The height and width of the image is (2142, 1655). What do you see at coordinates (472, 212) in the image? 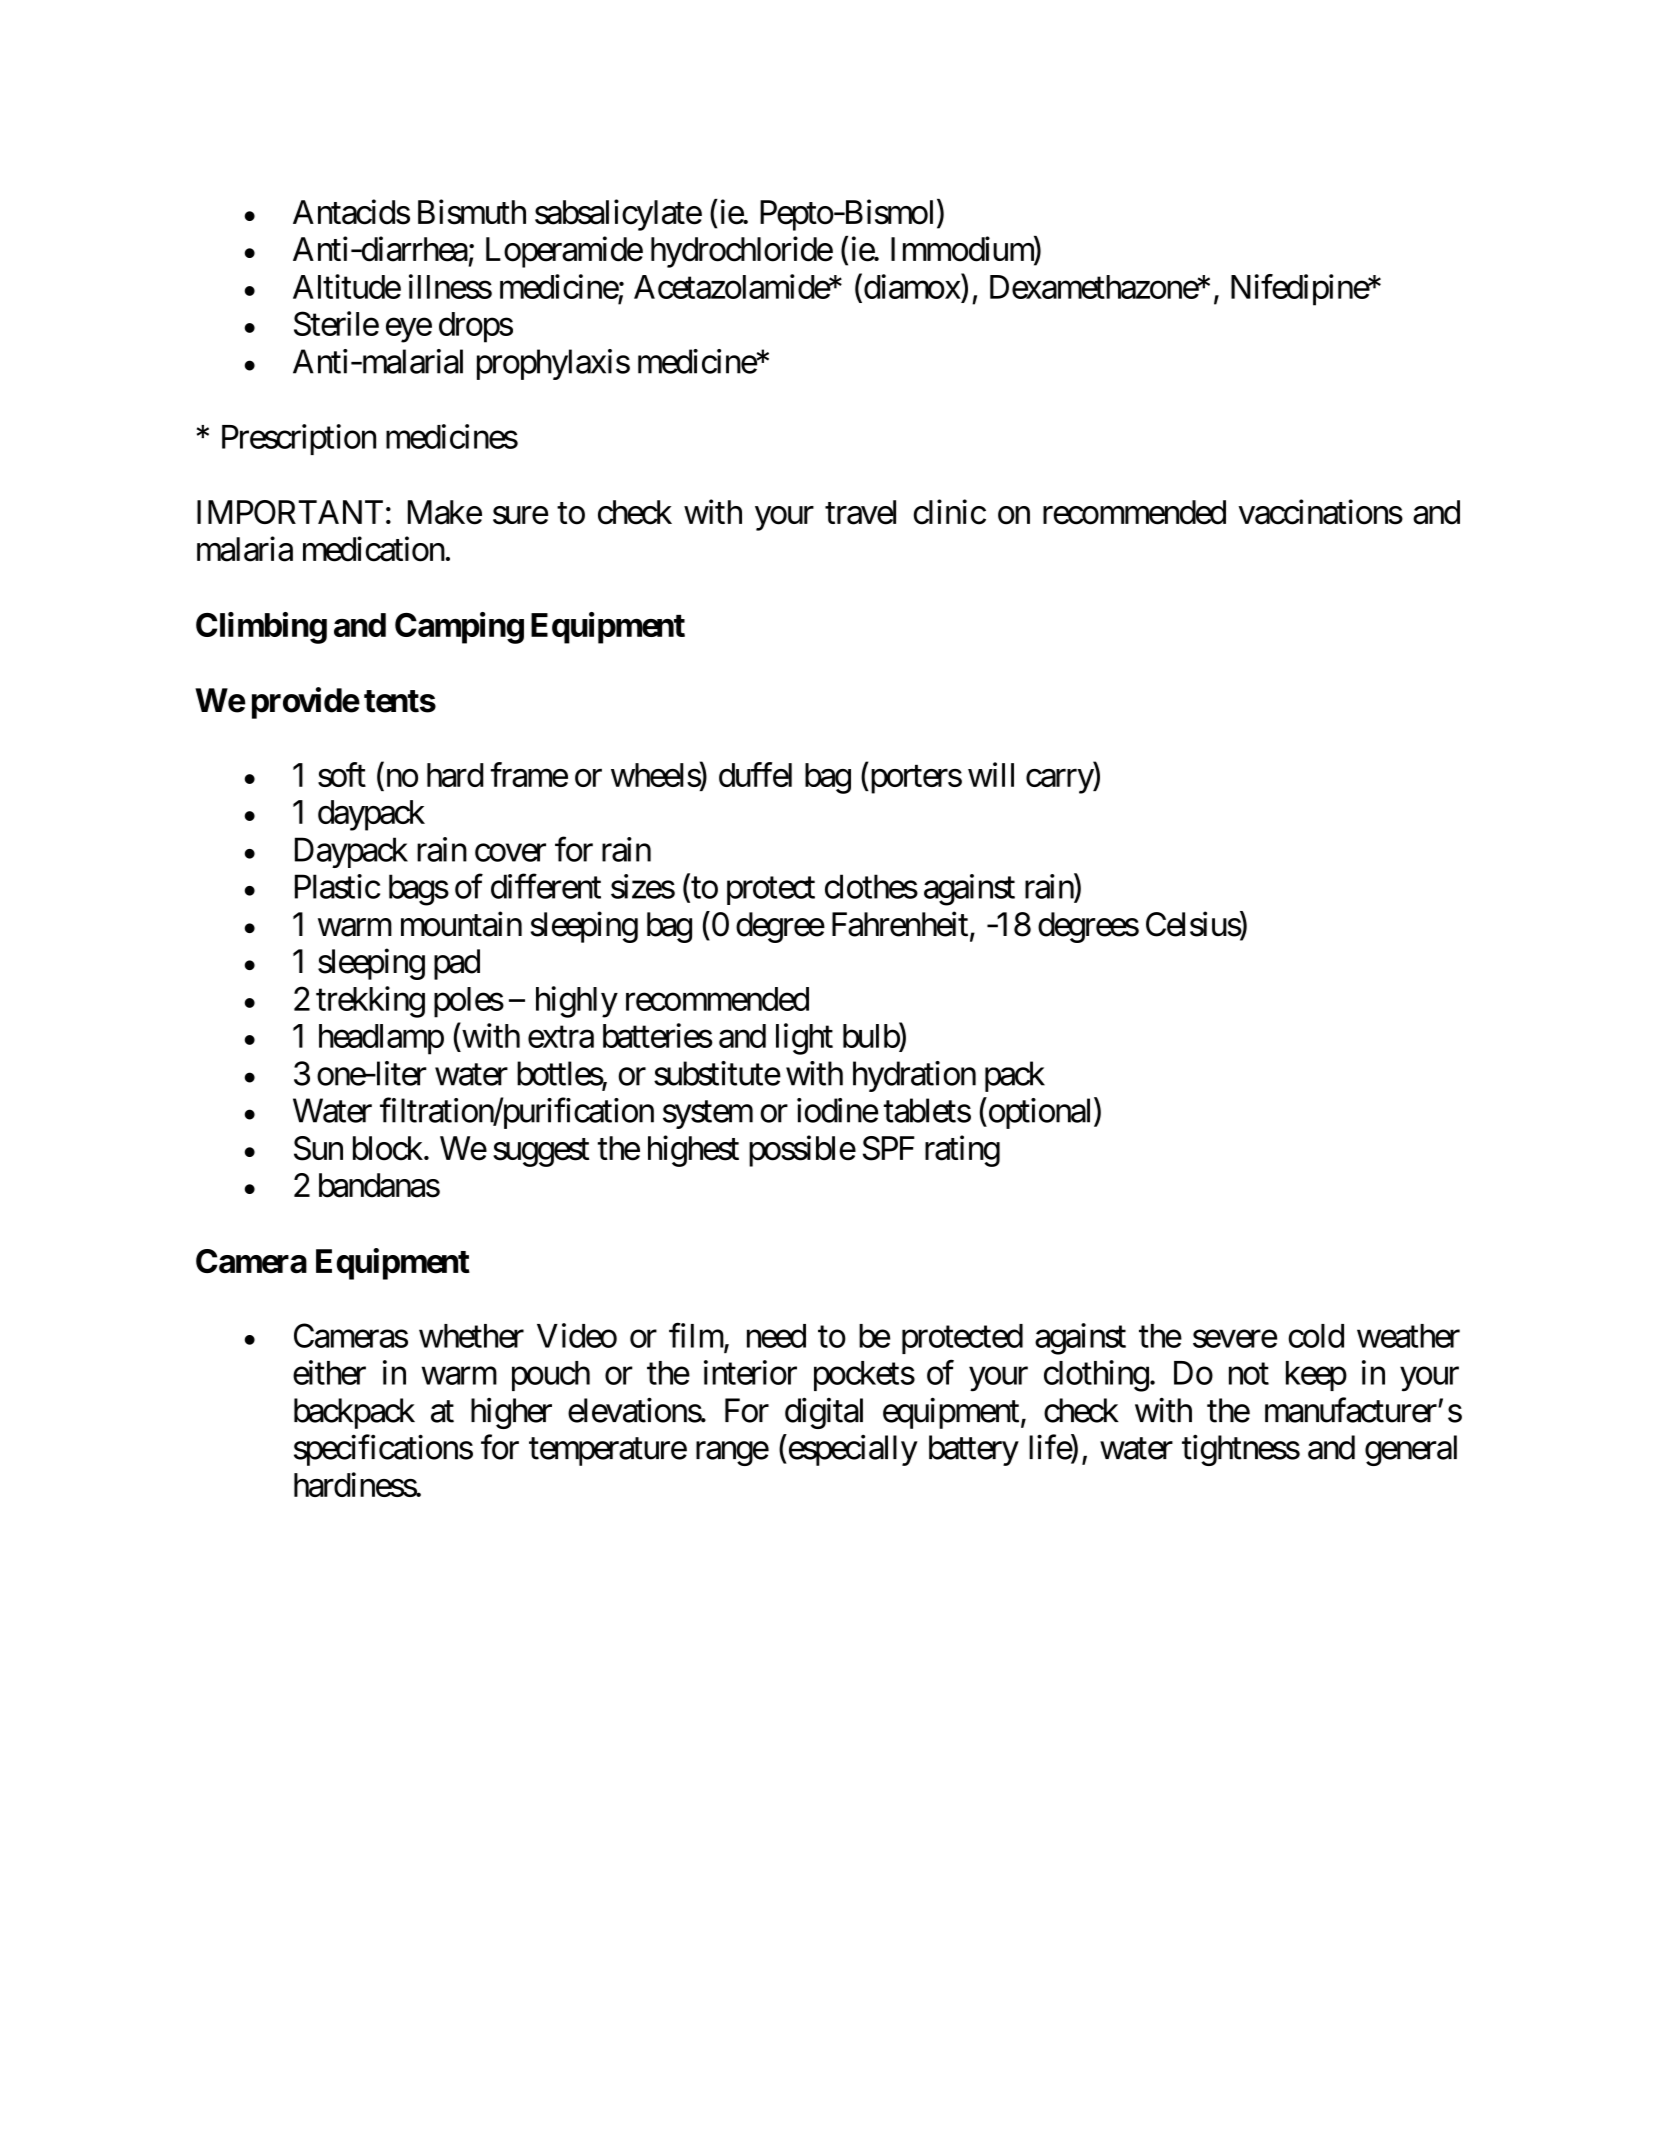
I see `Bismuth` at bounding box center [472, 212].
